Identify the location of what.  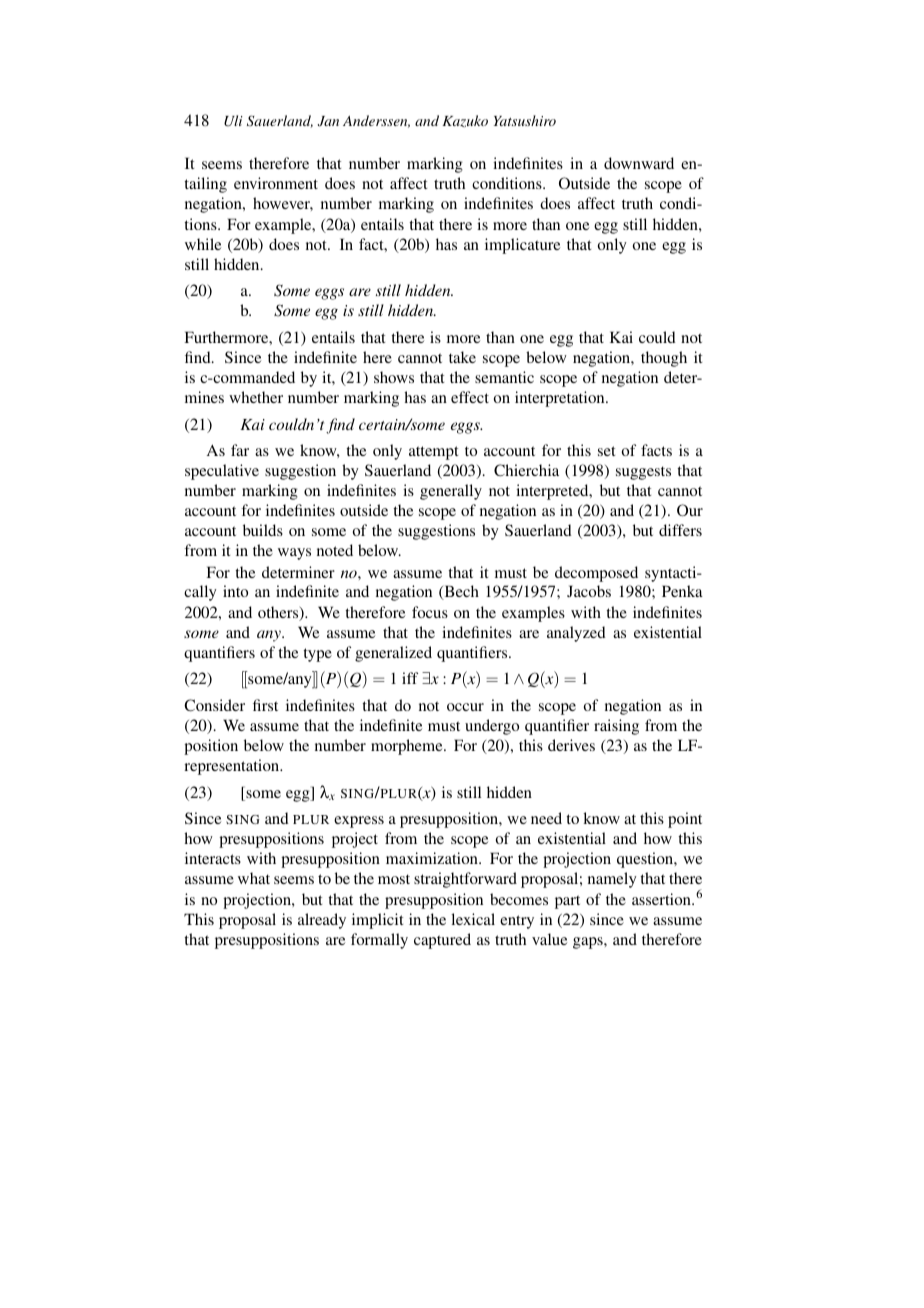
(254, 878).
